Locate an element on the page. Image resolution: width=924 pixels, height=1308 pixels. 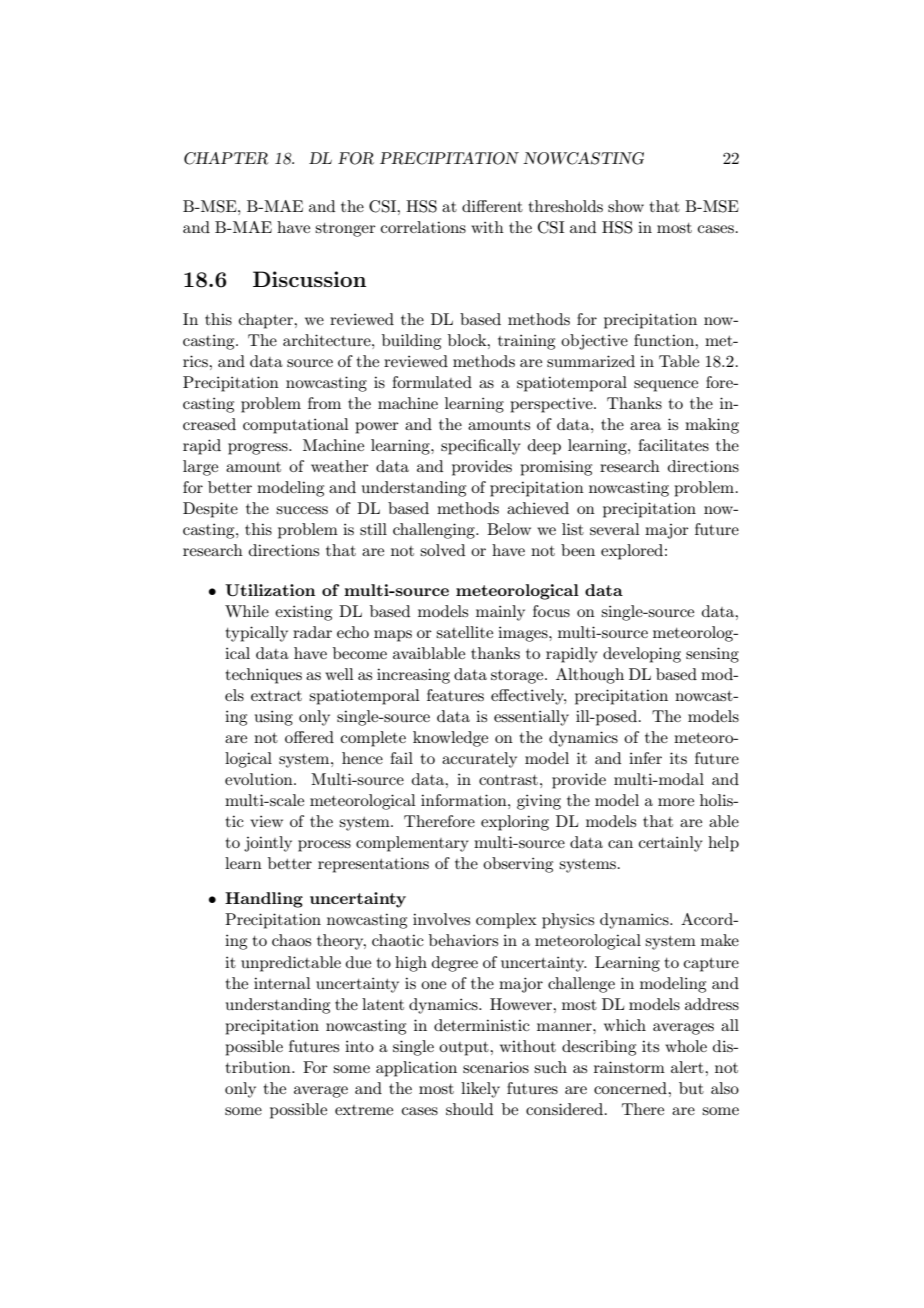
progress is located at coordinates (259, 449).
